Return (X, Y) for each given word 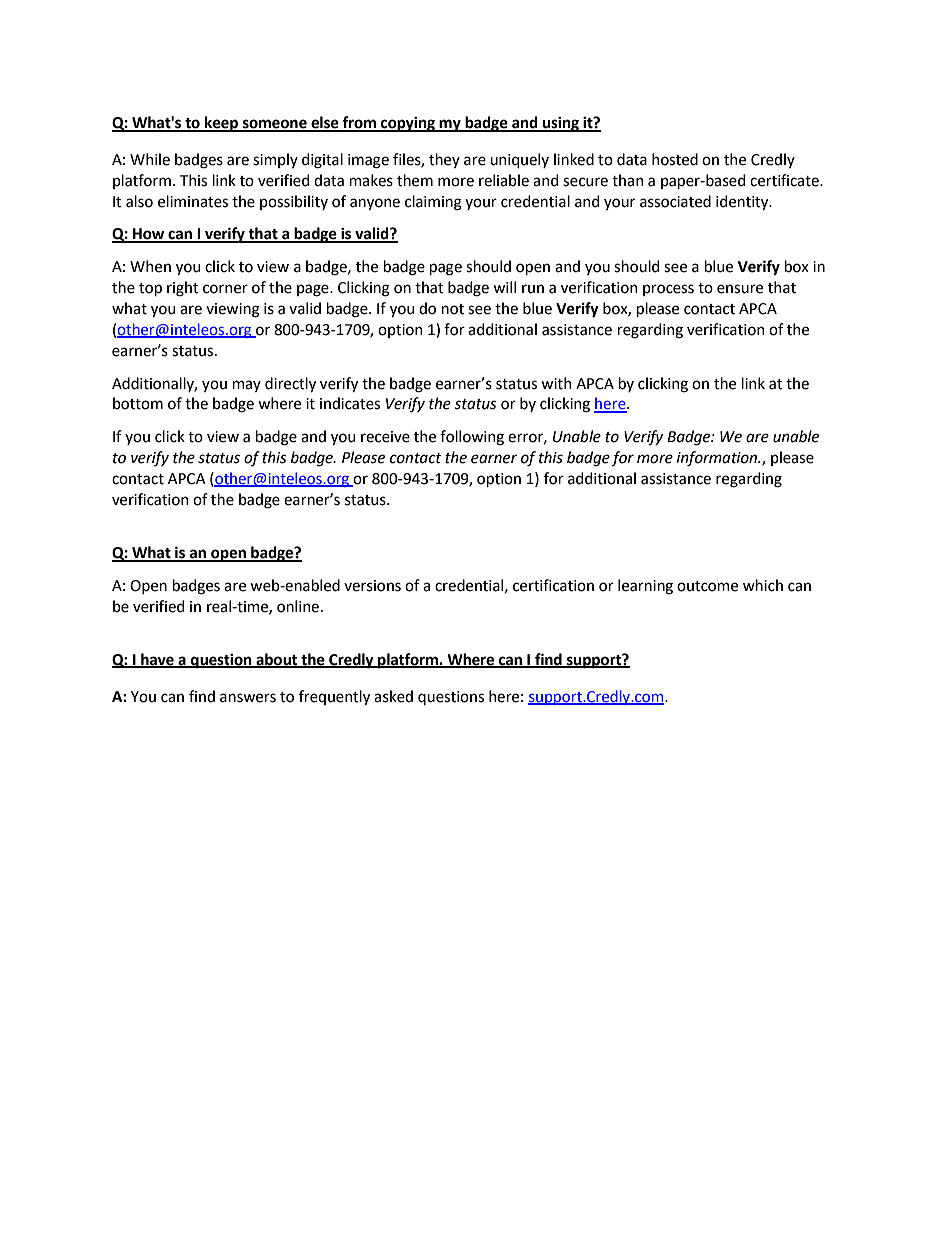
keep (221, 124)
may (247, 386)
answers (248, 698)
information (718, 459)
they (444, 160)
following (472, 438)
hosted (675, 159)
